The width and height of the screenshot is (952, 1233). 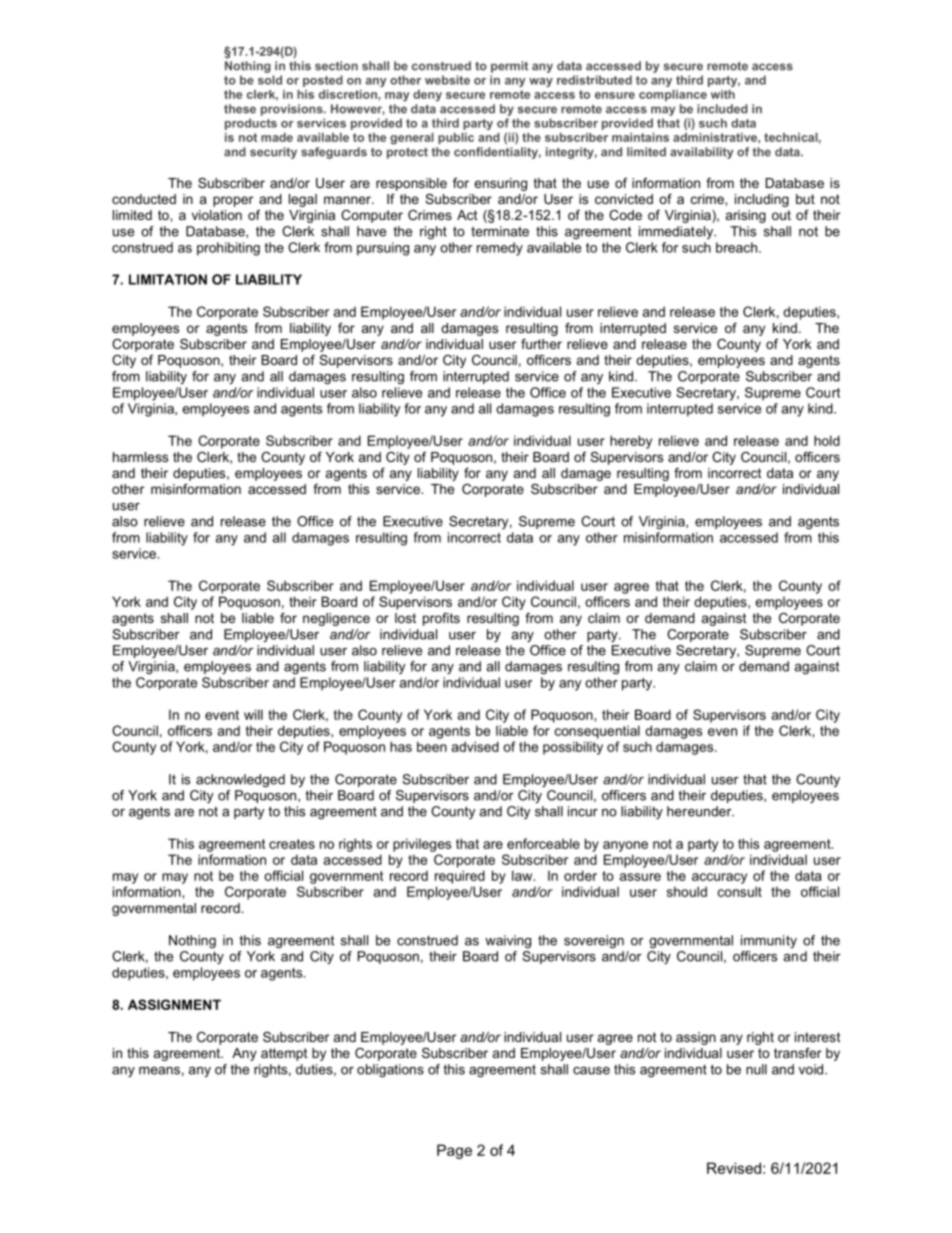 What do you see at coordinates (827, 440) in the screenshot?
I see `hold` at bounding box center [827, 440].
